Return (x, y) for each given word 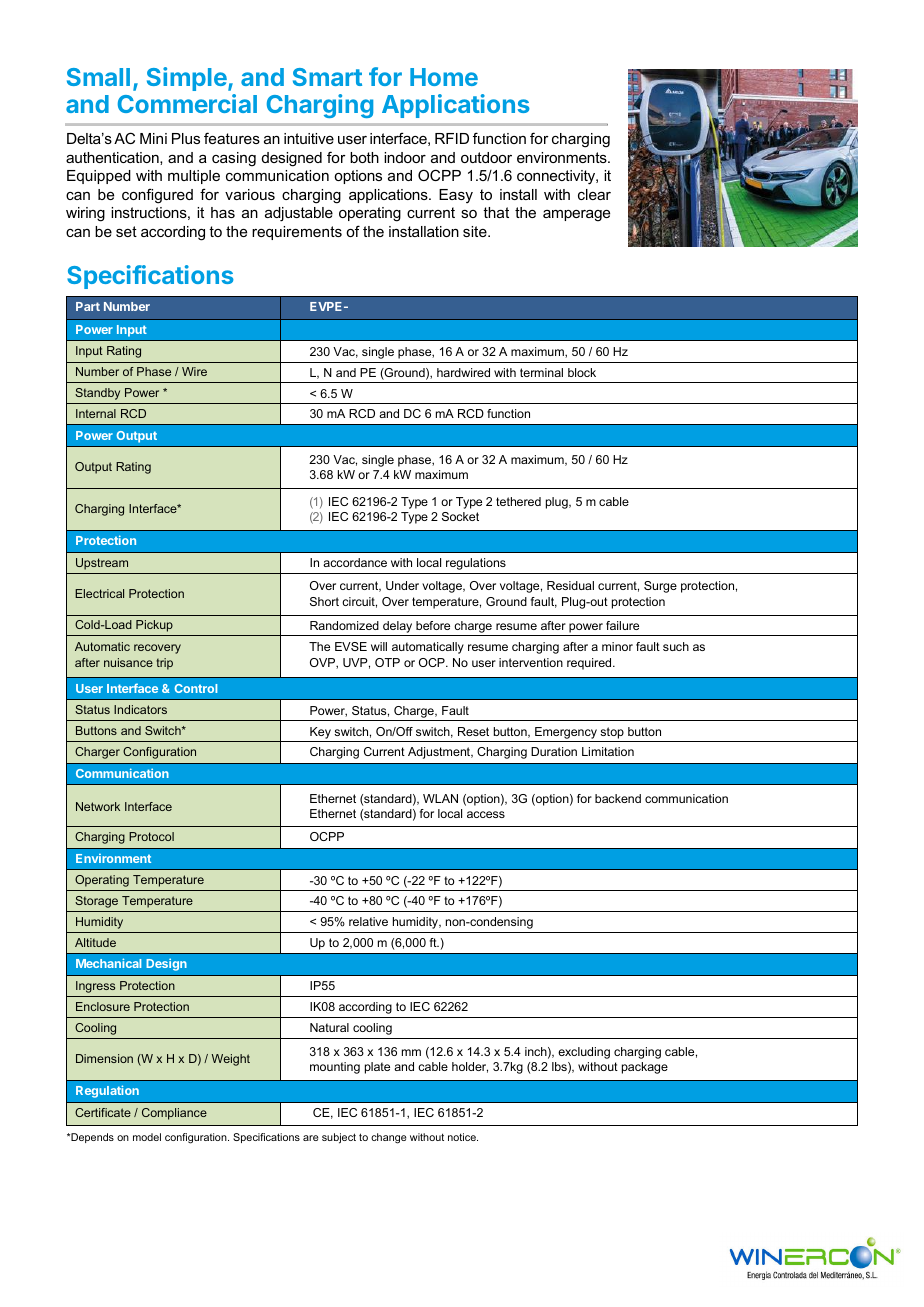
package (645, 1068)
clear (594, 194)
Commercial (187, 103)
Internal (96, 413)
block (582, 372)
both (364, 157)
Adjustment (440, 753)
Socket (460, 516)
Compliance (174, 1114)
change (389, 1138)
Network (98, 806)
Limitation (608, 751)
